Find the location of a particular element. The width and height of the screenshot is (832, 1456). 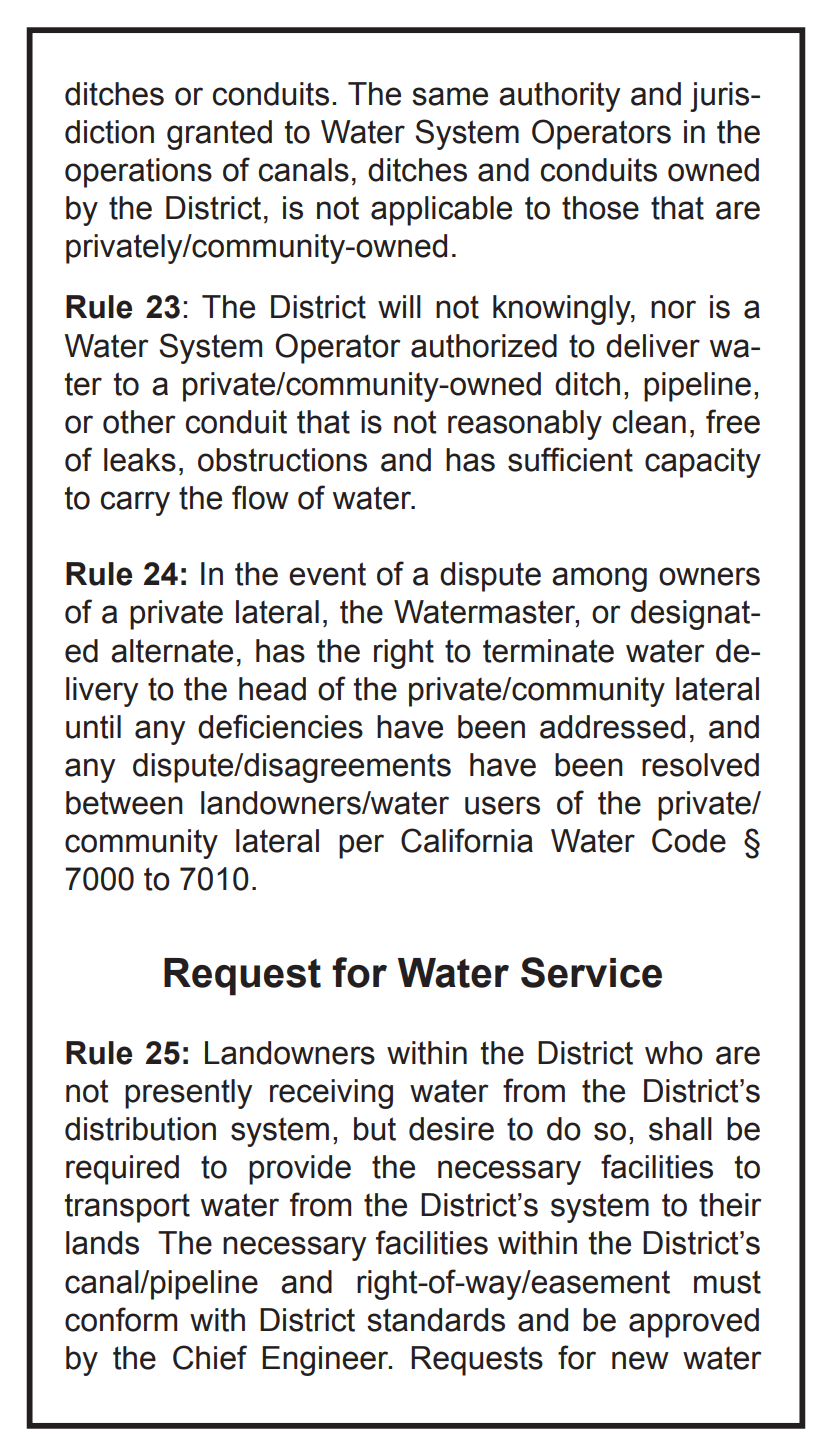

users is located at coordinates (502, 805).
